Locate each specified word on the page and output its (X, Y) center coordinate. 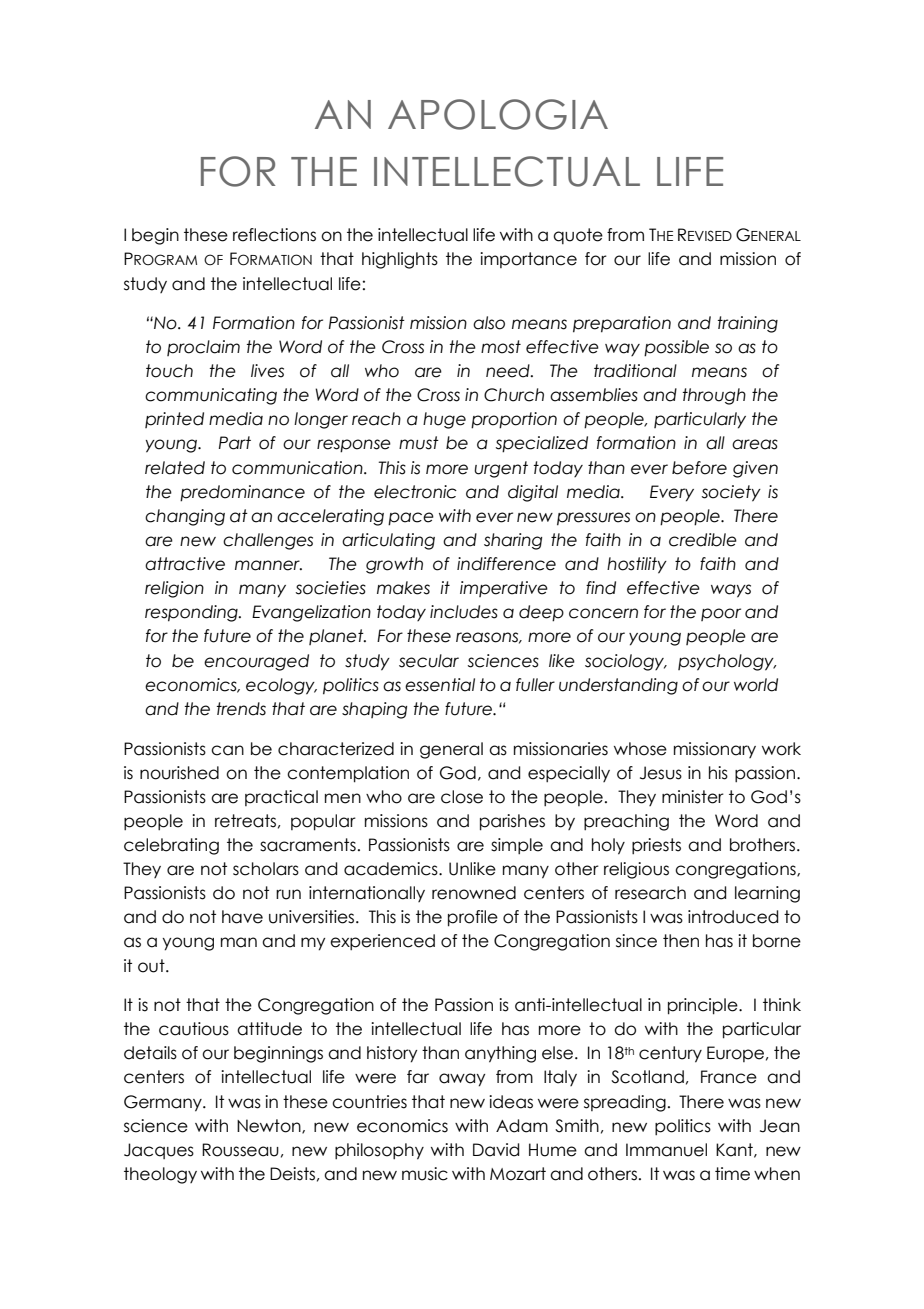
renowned (474, 893)
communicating (211, 396)
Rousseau (240, 1150)
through (714, 396)
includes (464, 612)
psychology (727, 662)
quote (578, 236)
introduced (733, 917)
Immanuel (666, 1150)
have (242, 917)
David (496, 1150)
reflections (274, 235)
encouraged (256, 662)
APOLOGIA (498, 114)
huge (444, 420)
